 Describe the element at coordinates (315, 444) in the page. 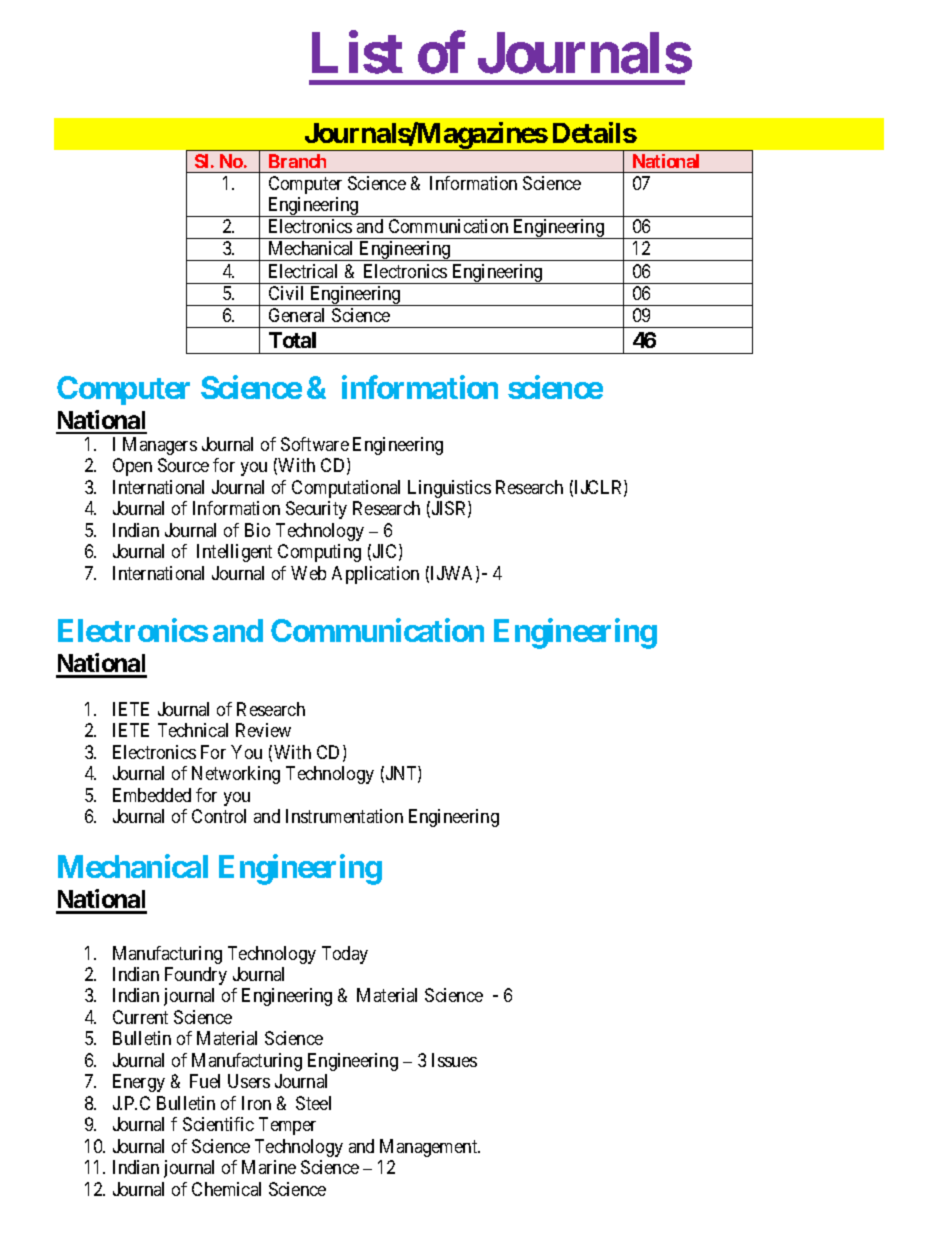

I see `Software` at that location.
